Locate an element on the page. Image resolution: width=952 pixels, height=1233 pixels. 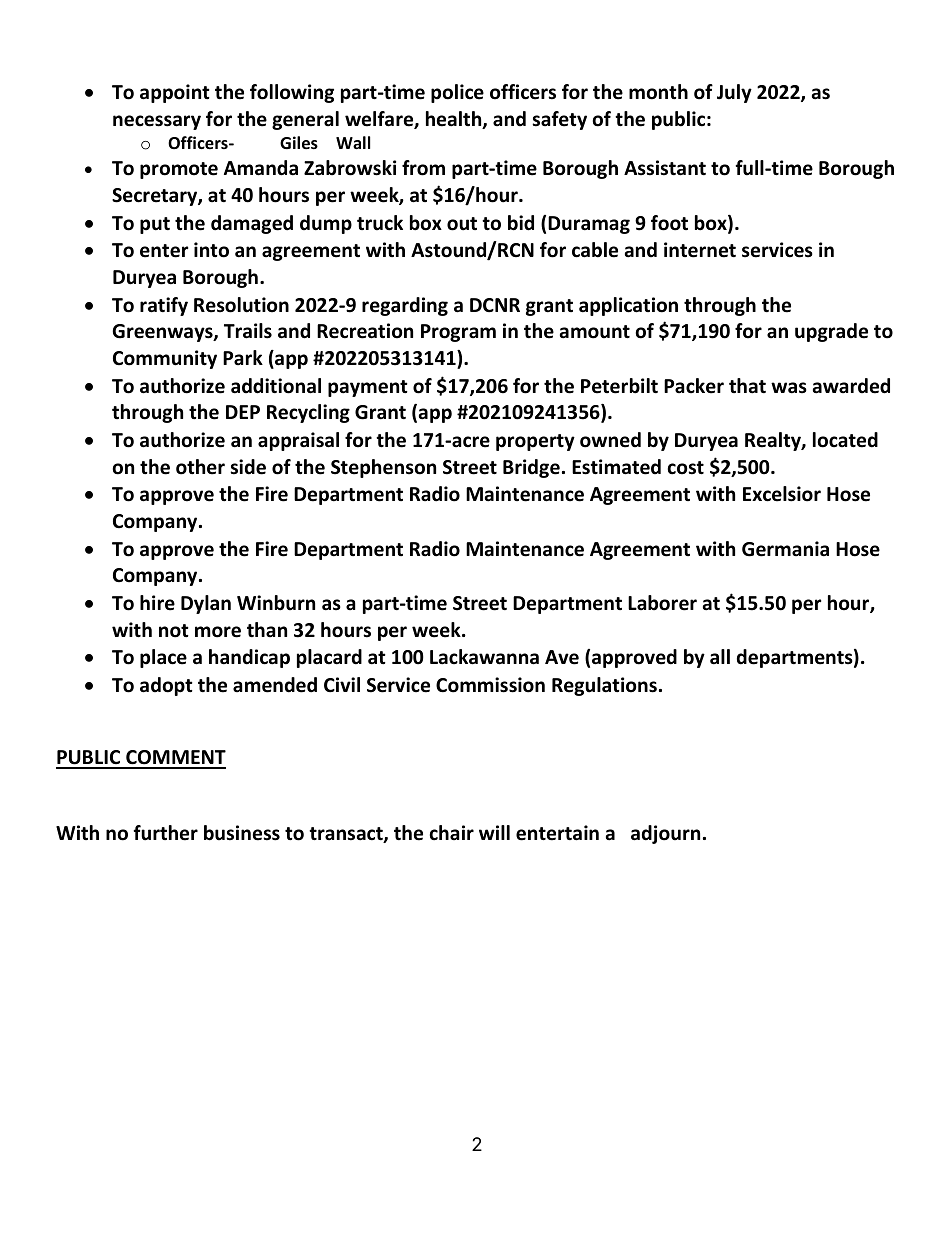
Germania is located at coordinates (785, 549).
